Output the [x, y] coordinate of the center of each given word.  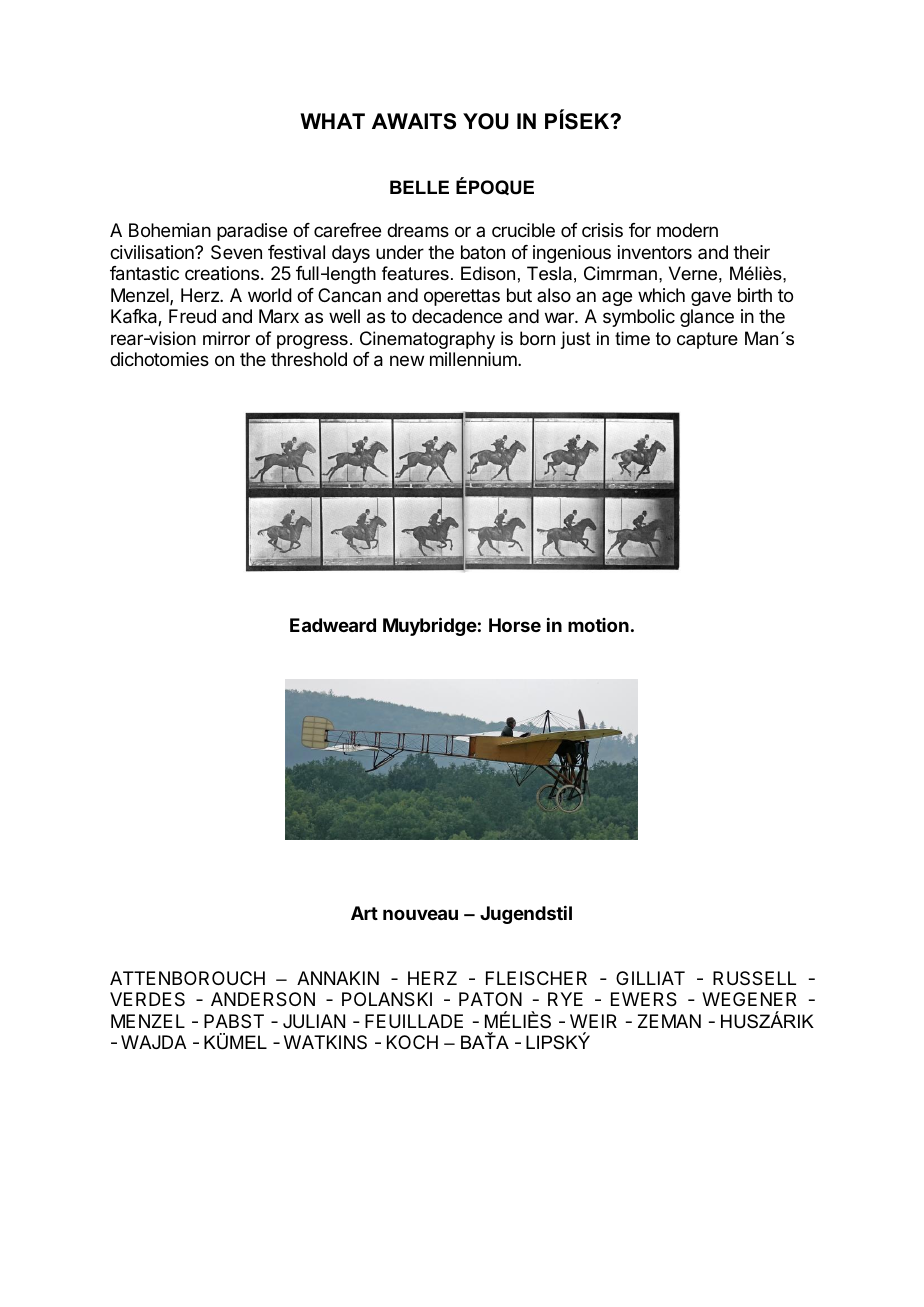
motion [598, 625]
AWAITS [414, 121]
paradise [252, 232]
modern [687, 230]
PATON [490, 999]
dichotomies [159, 359]
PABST [234, 1021]
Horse [515, 625]
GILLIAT [650, 978]
